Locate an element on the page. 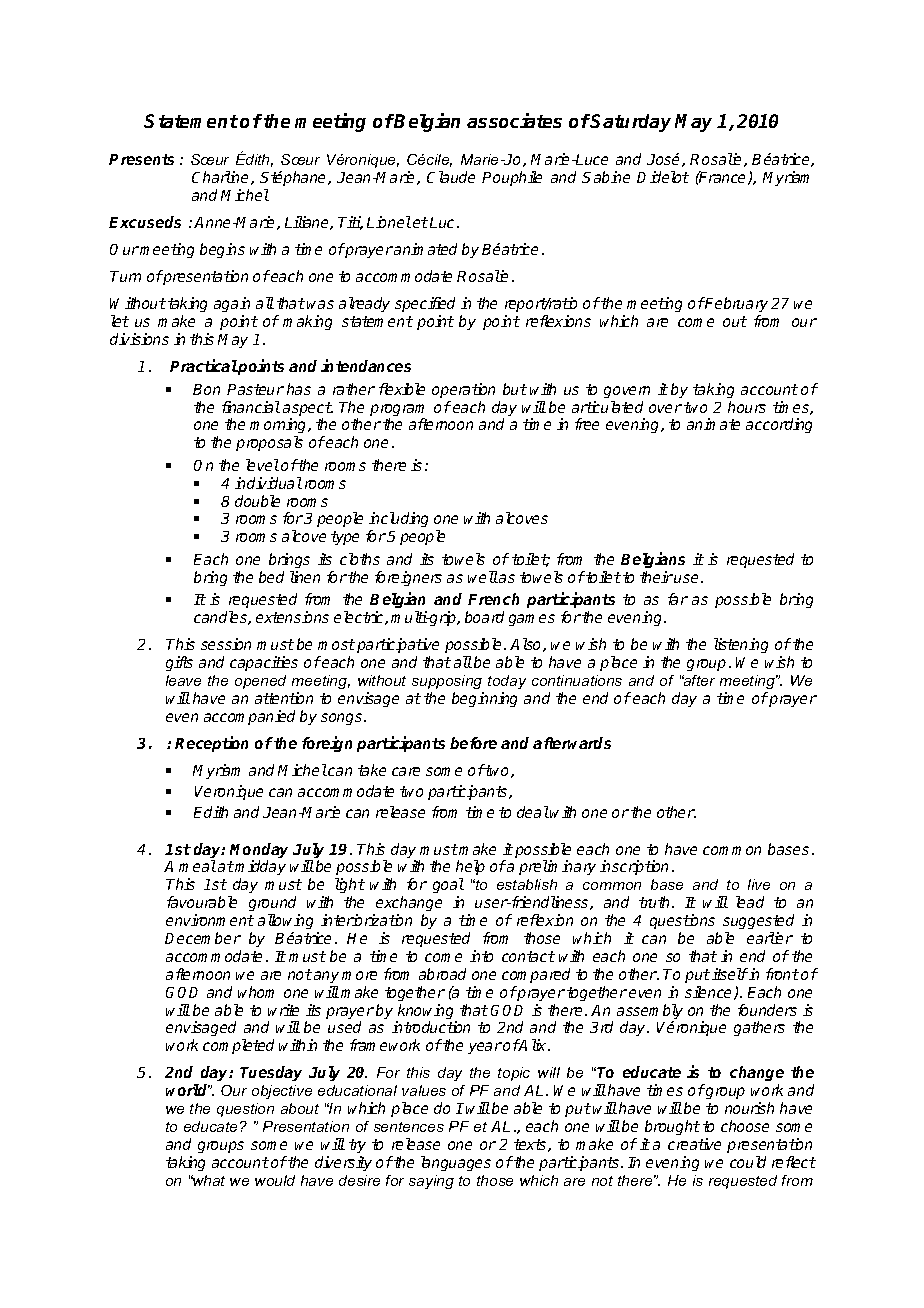  begins is located at coordinates (222, 250).
